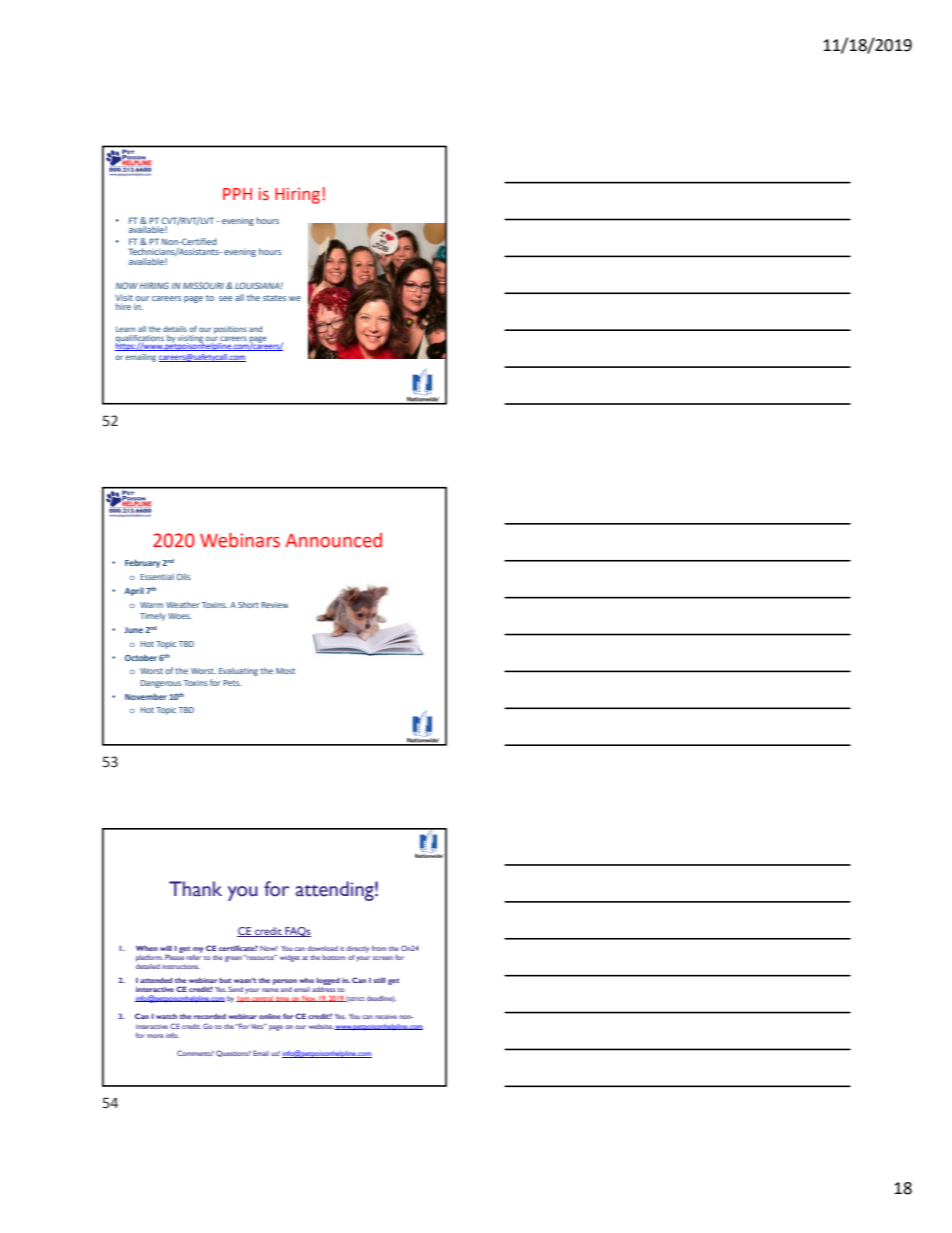 This image has width=952, height=1233. What do you see at coordinates (333, 540) in the image?
I see `Announced` at bounding box center [333, 540].
